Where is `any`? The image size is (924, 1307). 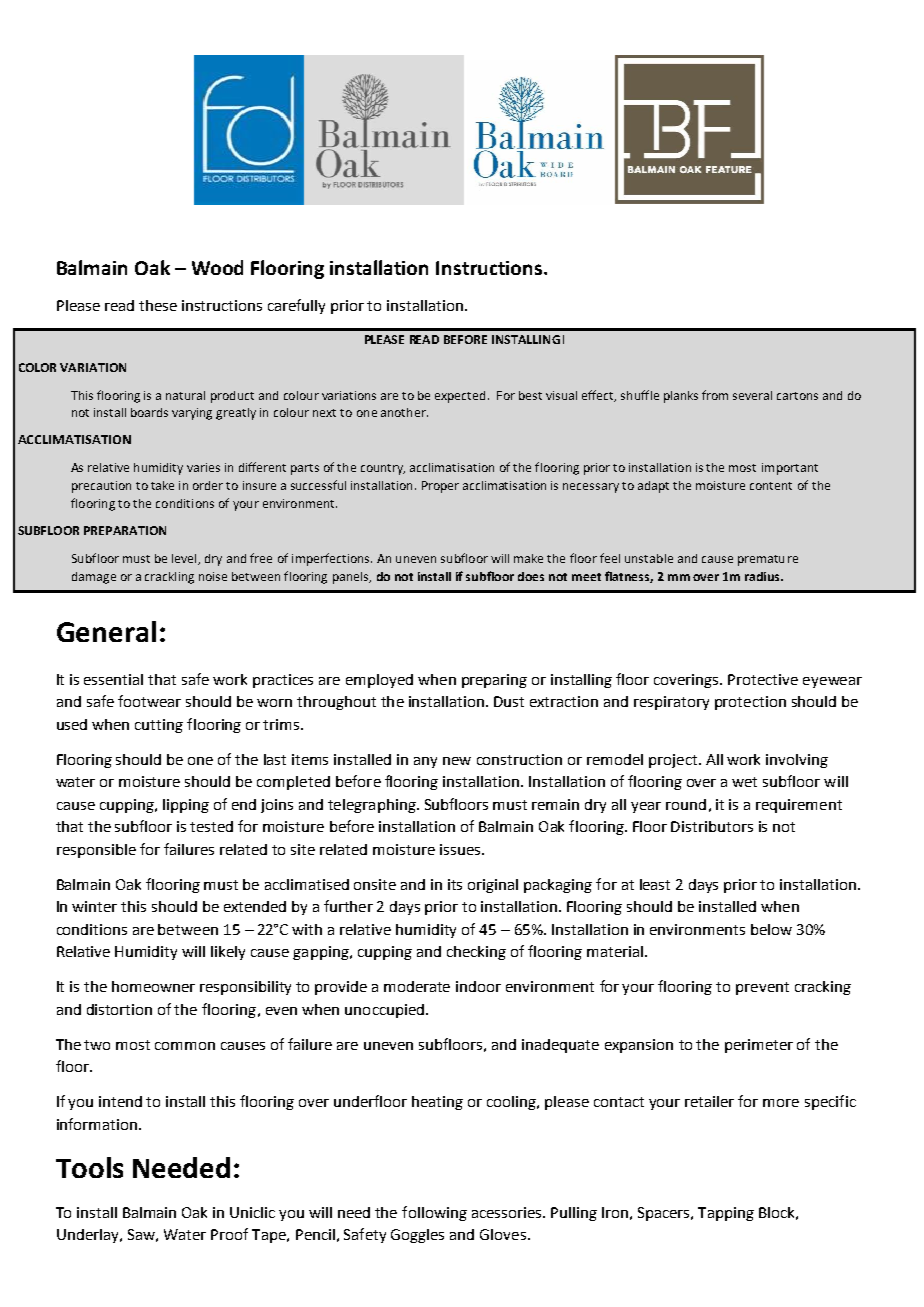 any is located at coordinates (425, 762).
